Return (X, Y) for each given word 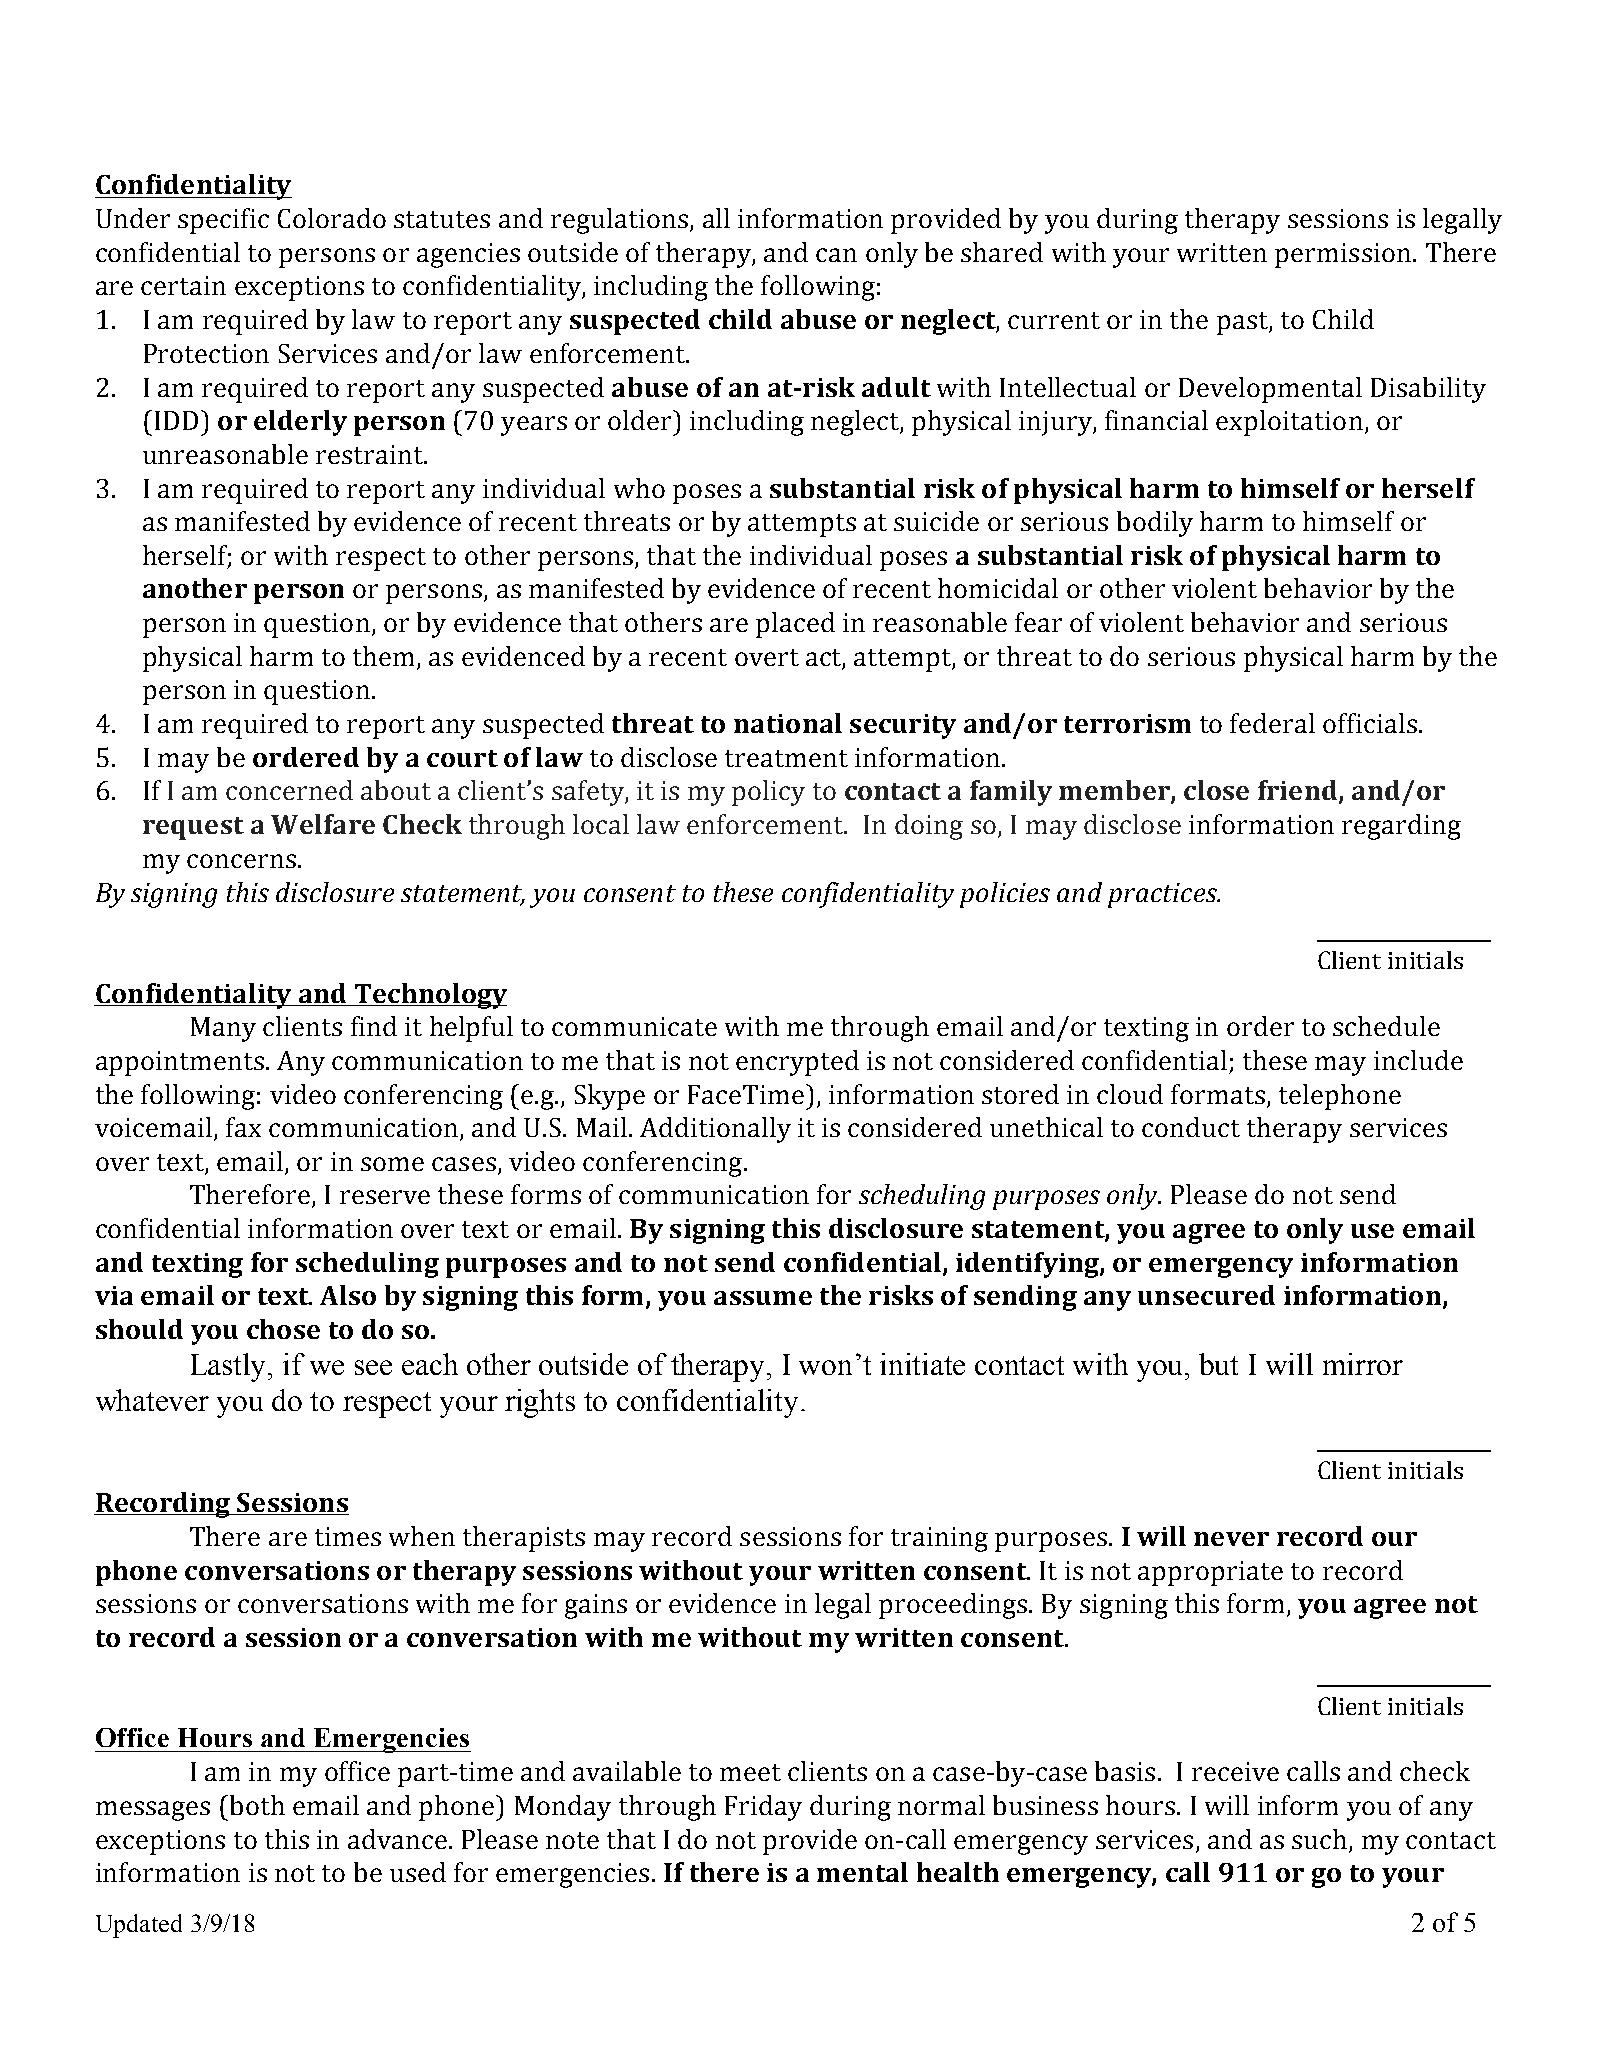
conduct (1191, 1127)
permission (1343, 255)
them (383, 656)
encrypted (797, 1063)
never (1231, 1539)
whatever (152, 1400)
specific (223, 221)
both (256, 1805)
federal (1272, 723)
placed (795, 625)
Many (223, 1029)
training (939, 1539)
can (836, 255)
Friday (763, 1808)
